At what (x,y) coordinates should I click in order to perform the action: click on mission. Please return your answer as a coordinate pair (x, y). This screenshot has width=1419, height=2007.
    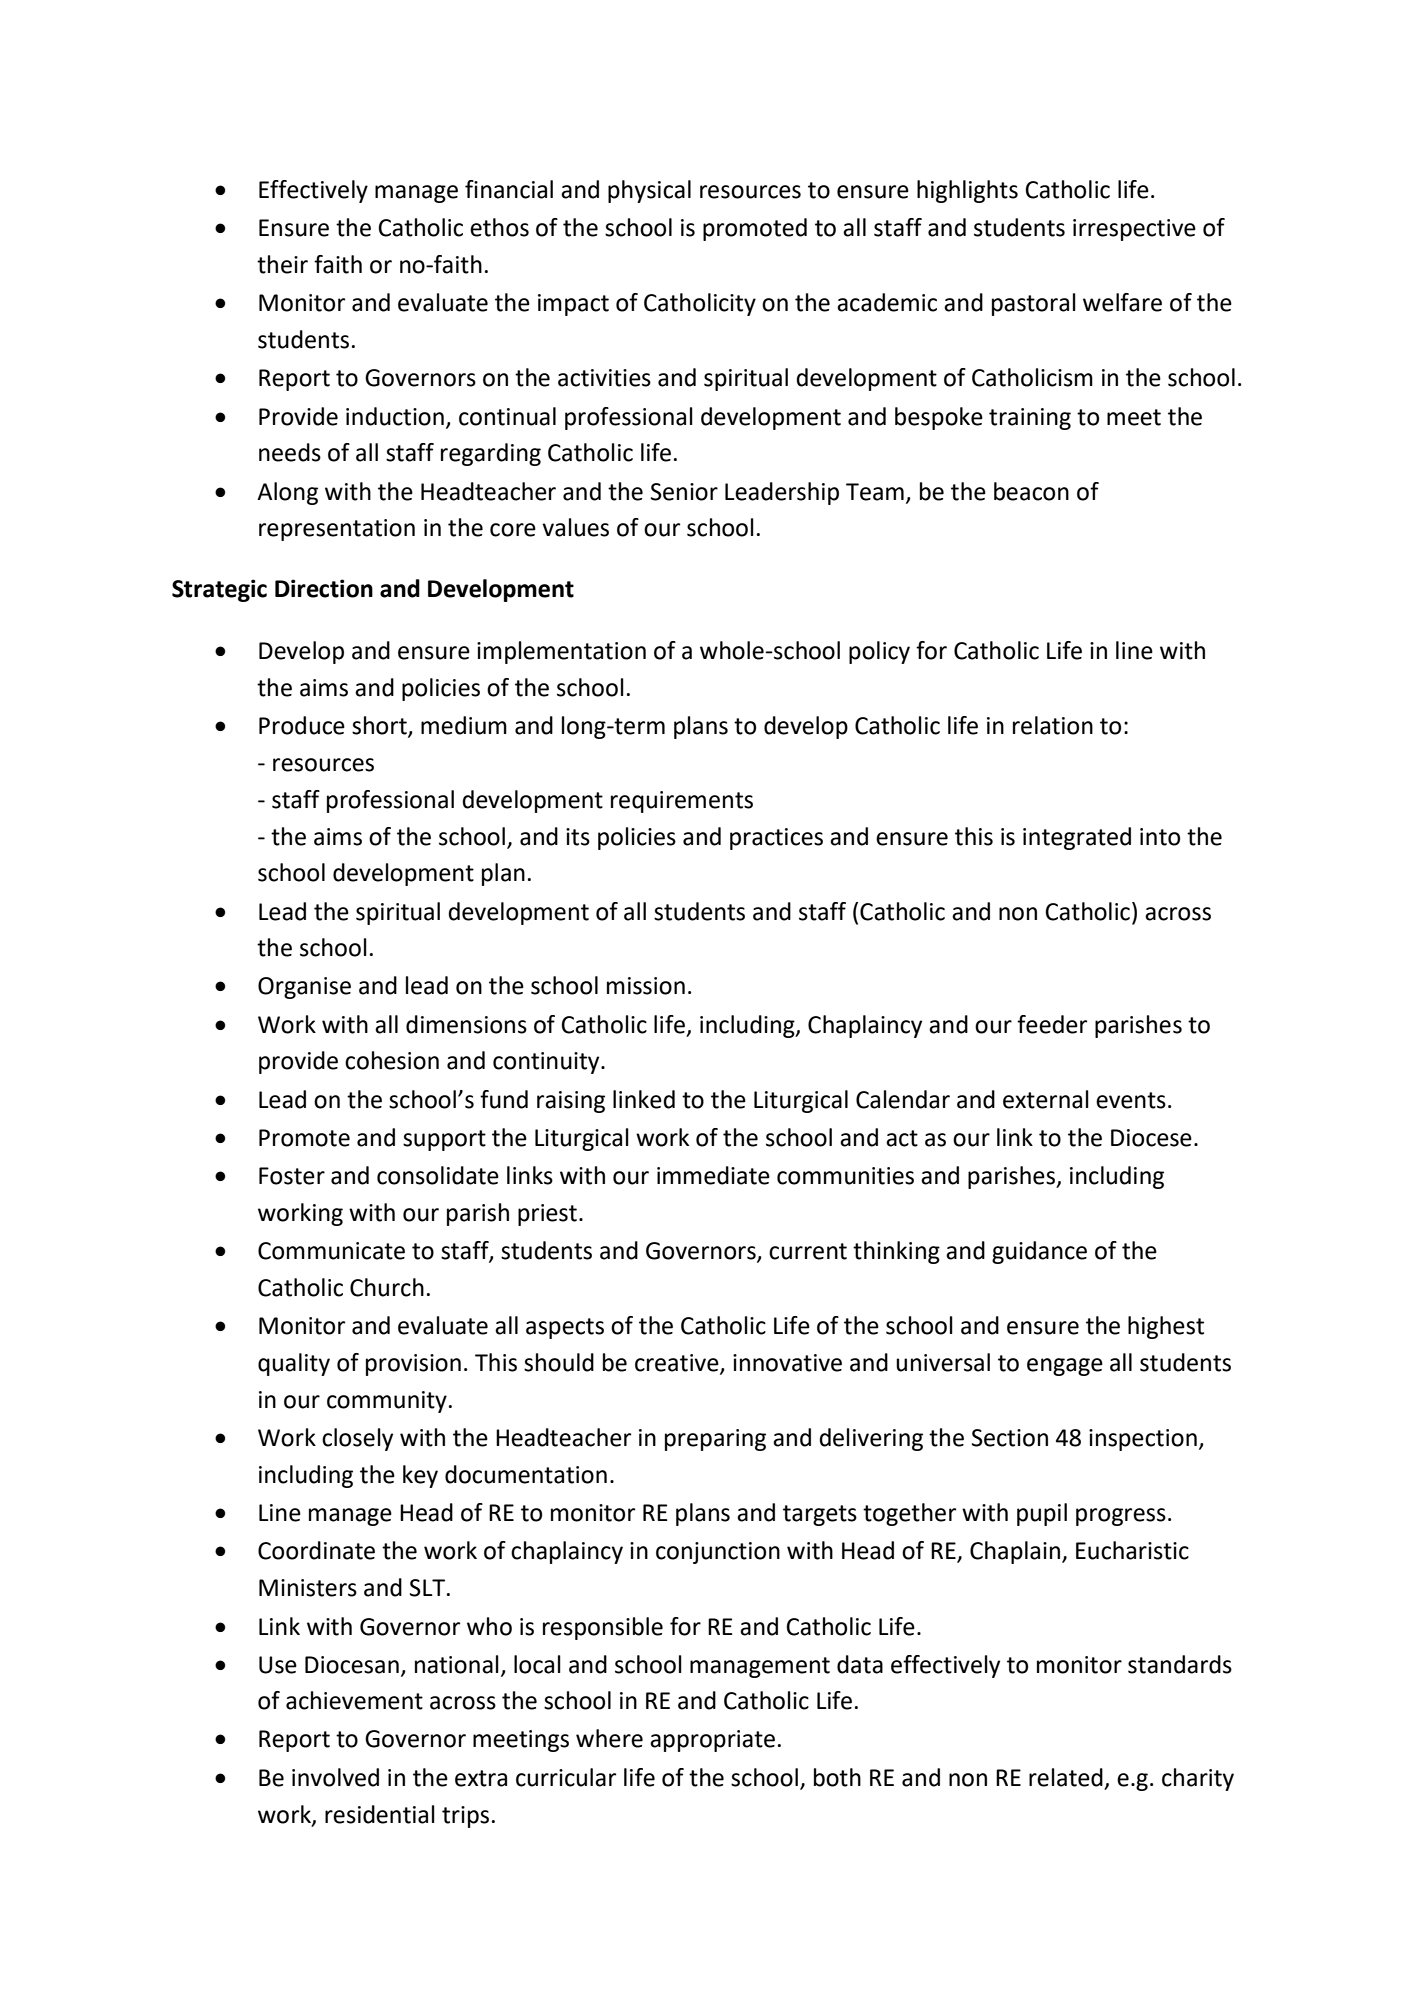
    Looking at the image, I should click on (646, 986).
